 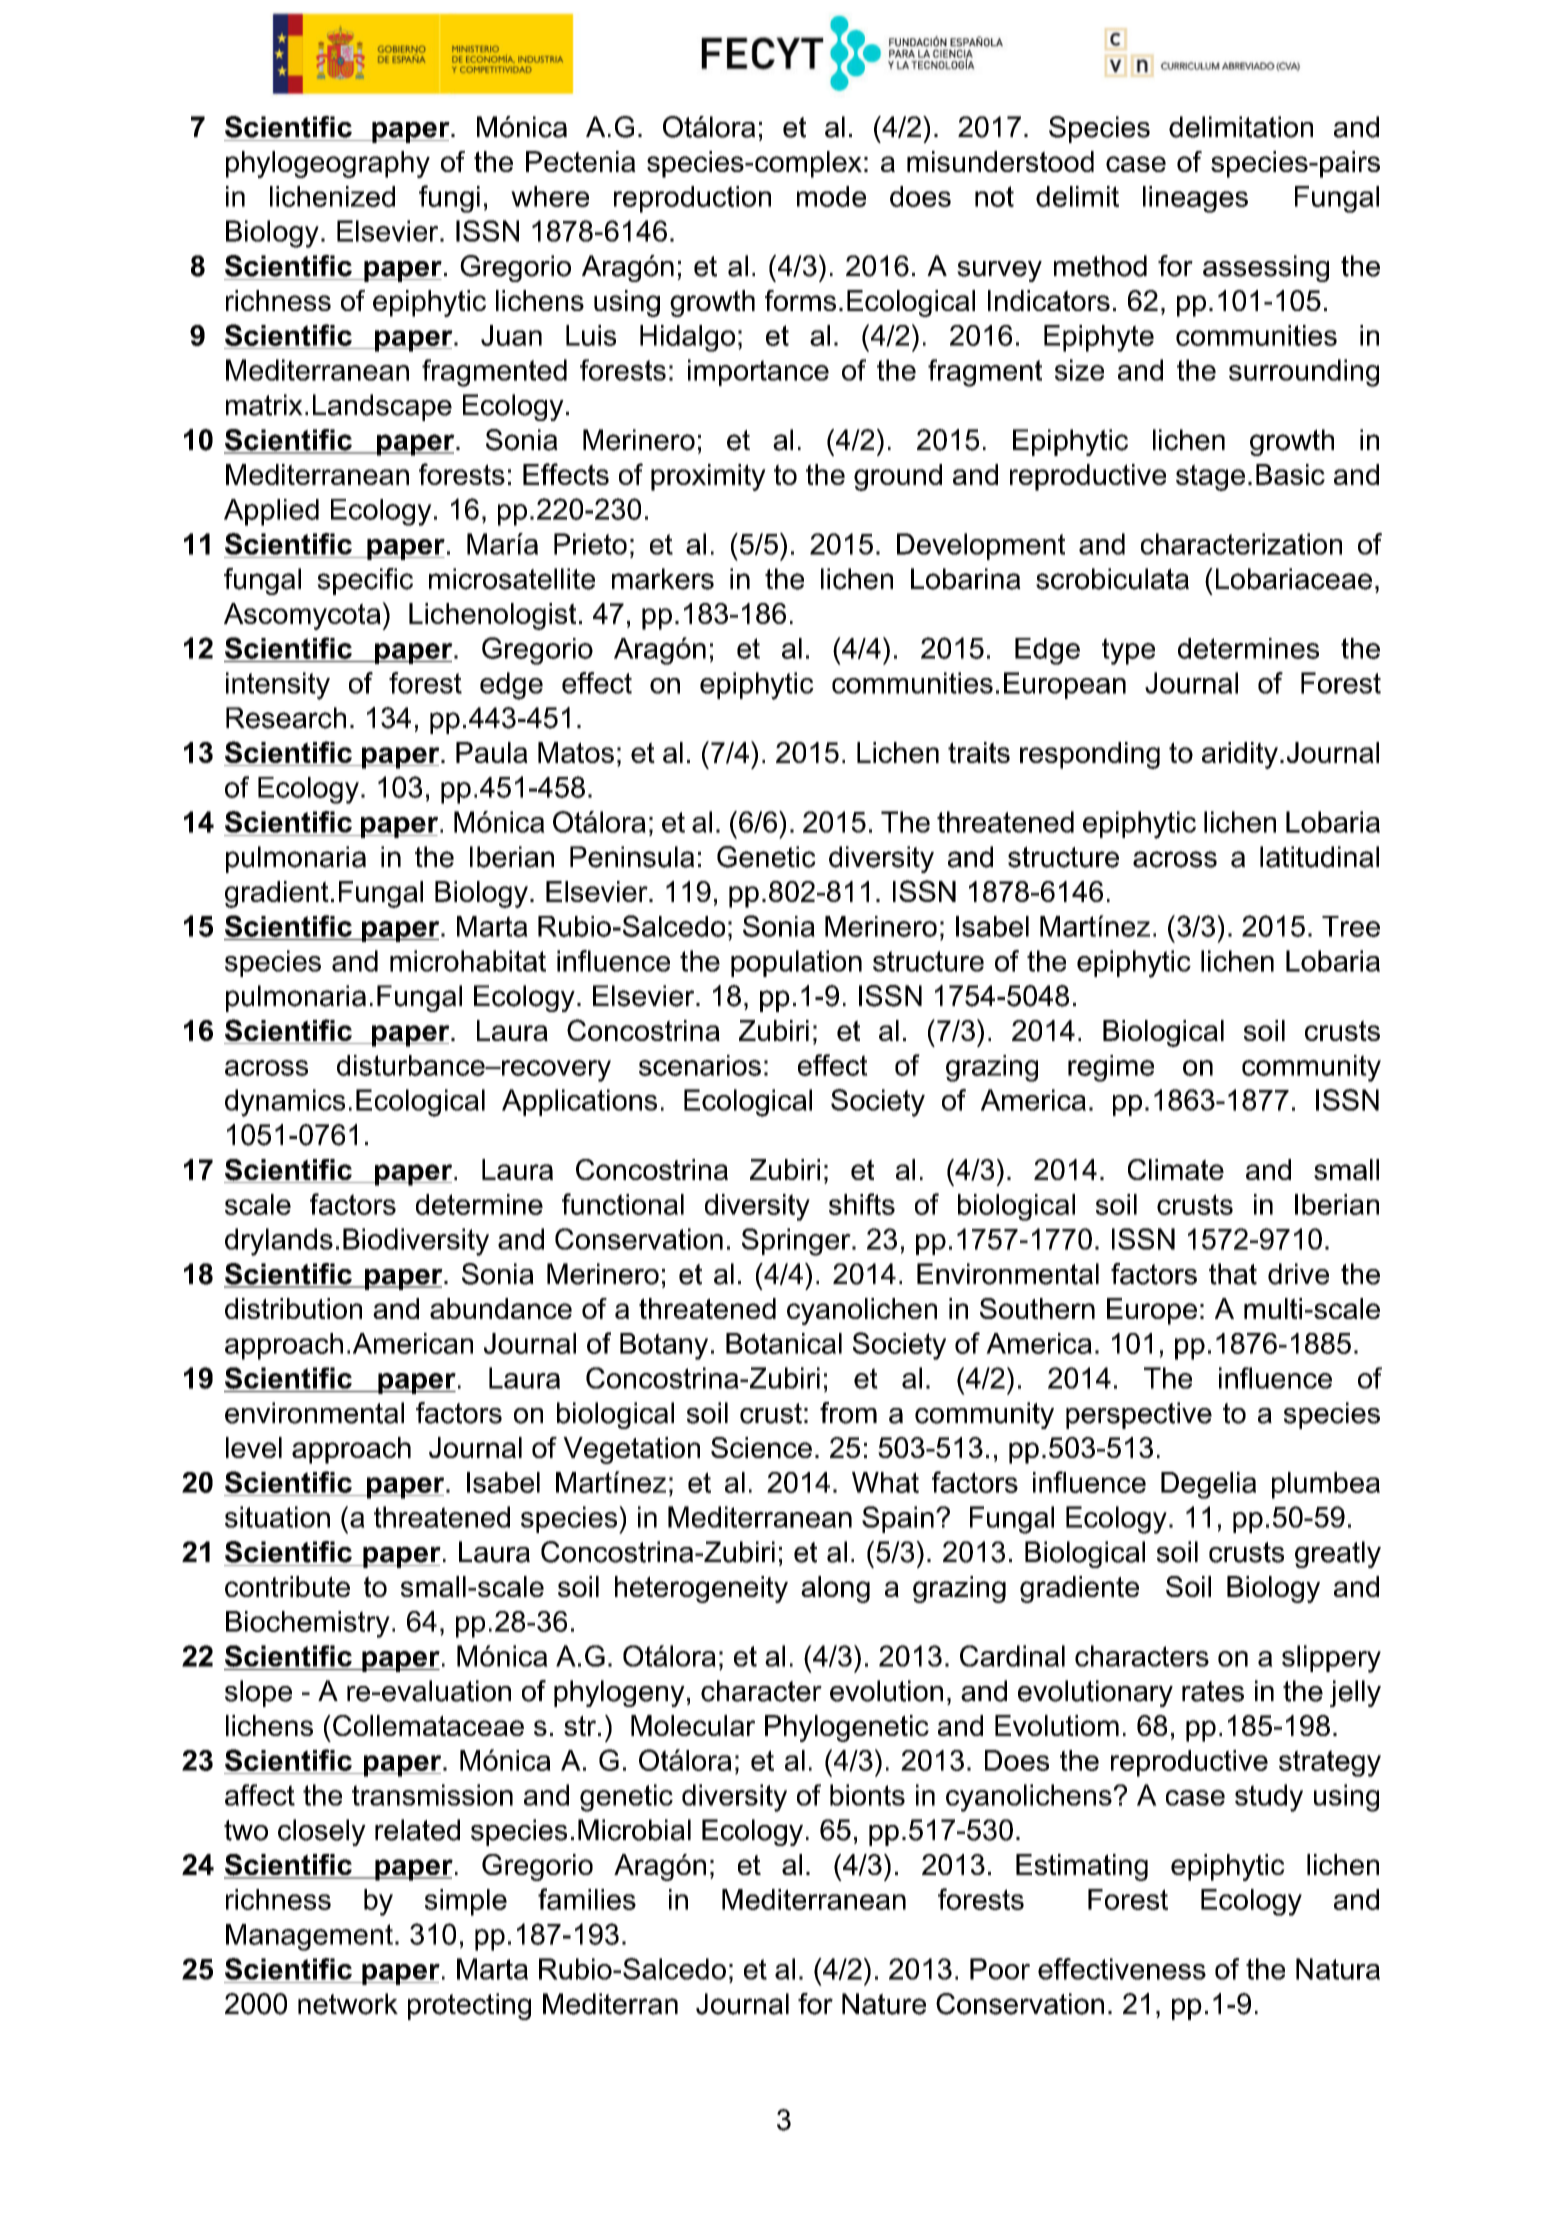 I want to click on mode, so click(x=831, y=196).
